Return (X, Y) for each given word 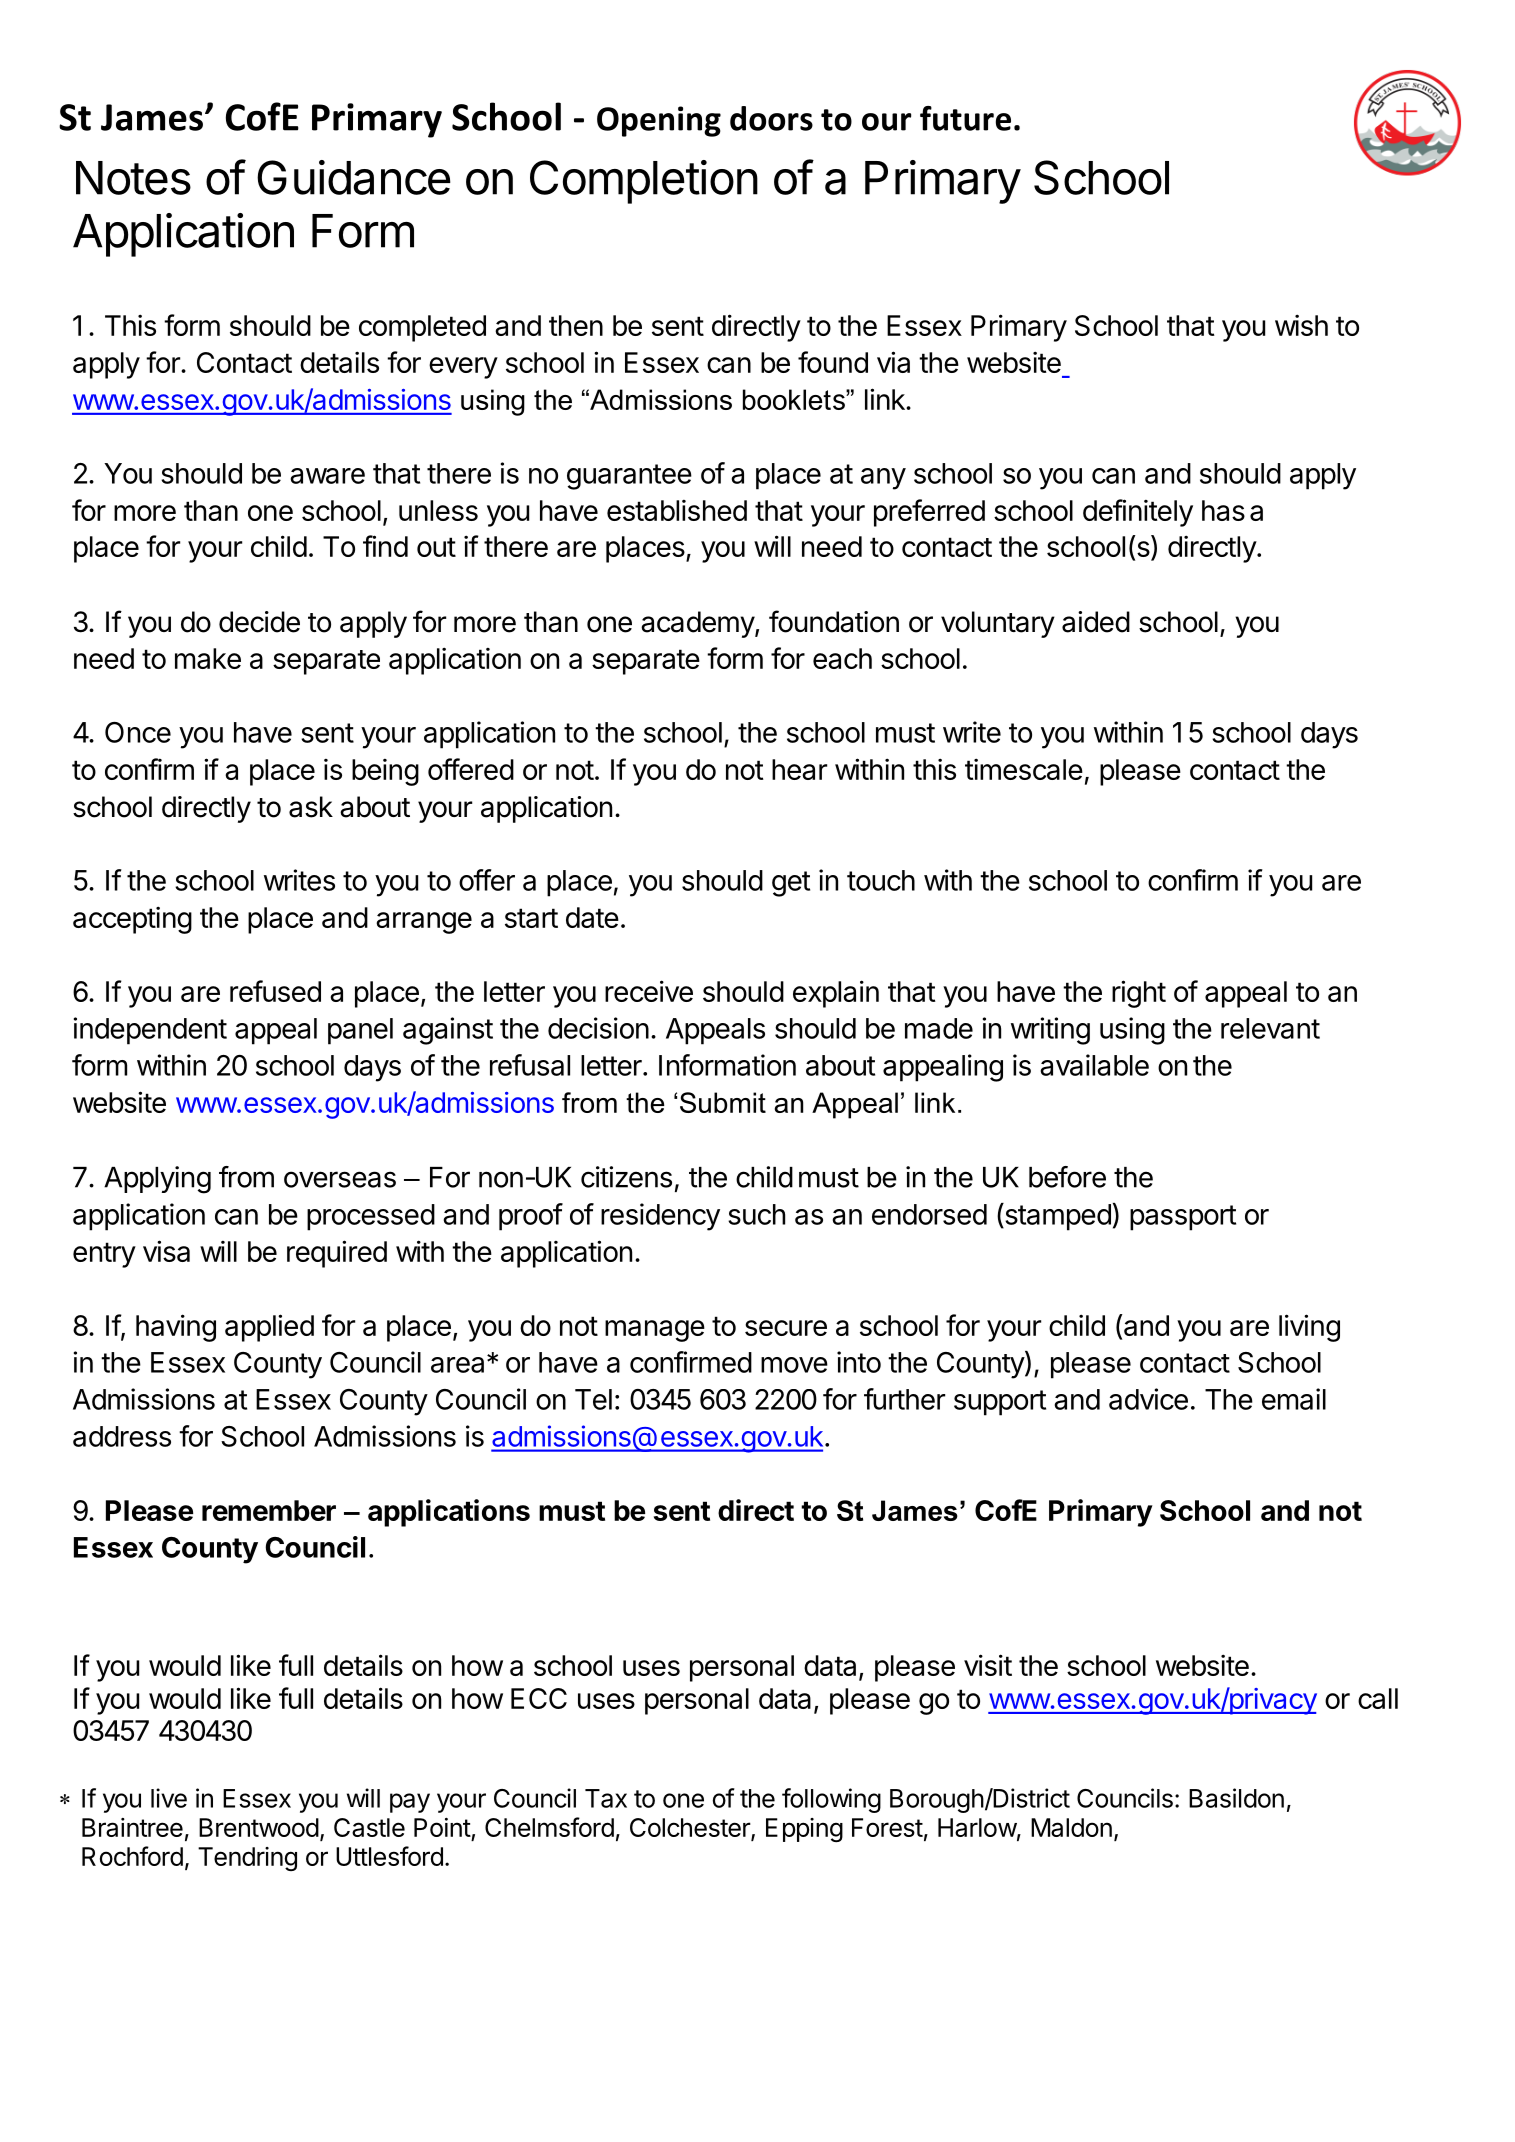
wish (1301, 325)
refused (275, 991)
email (1294, 1399)
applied (269, 1328)
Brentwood (259, 1827)
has (1223, 510)
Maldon (1071, 1827)
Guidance (354, 177)
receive (649, 991)
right (1139, 994)
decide (259, 622)
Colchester (691, 1829)
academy (698, 624)
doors (771, 118)
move (794, 1365)
